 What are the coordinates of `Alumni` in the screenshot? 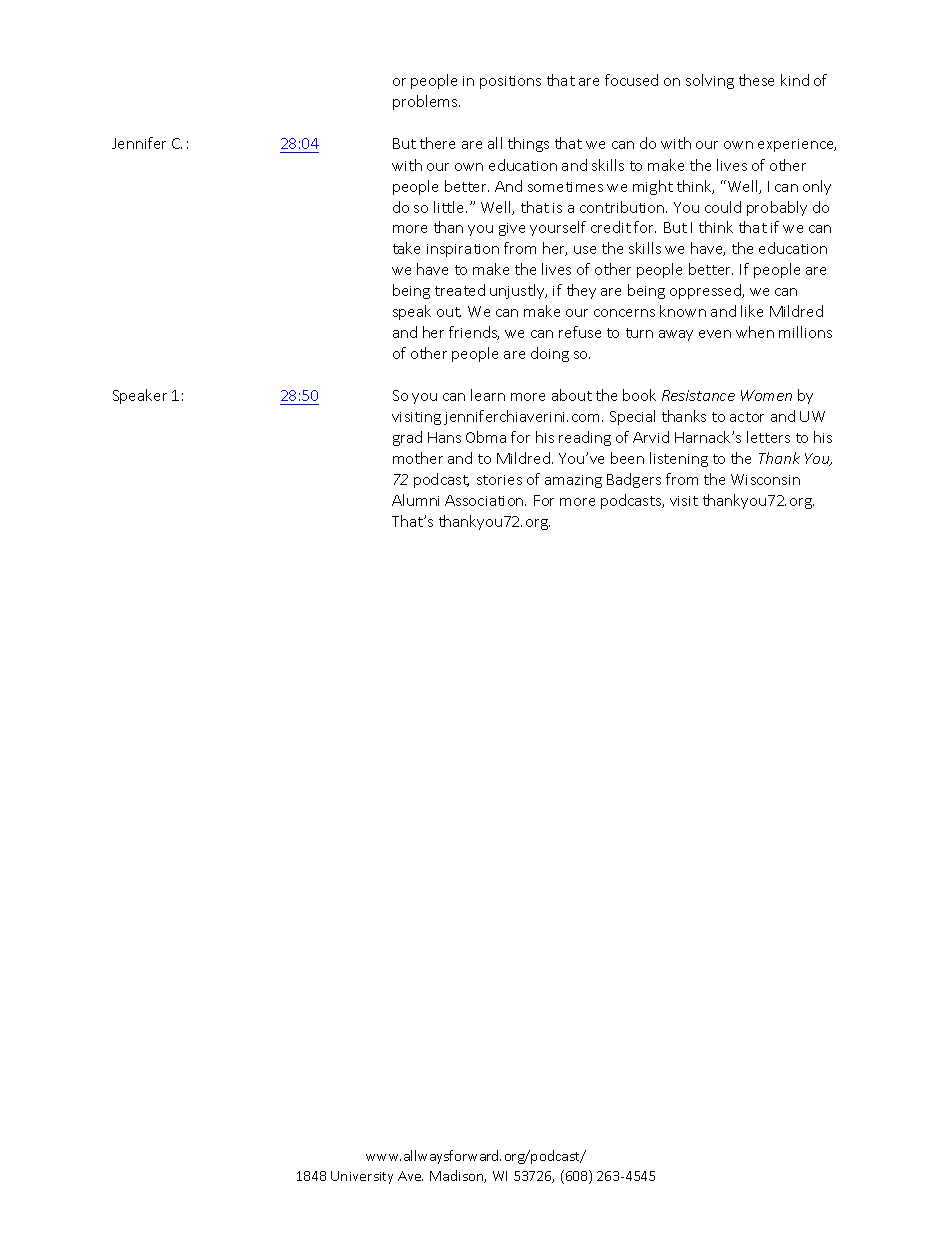 It's located at (415, 500).
